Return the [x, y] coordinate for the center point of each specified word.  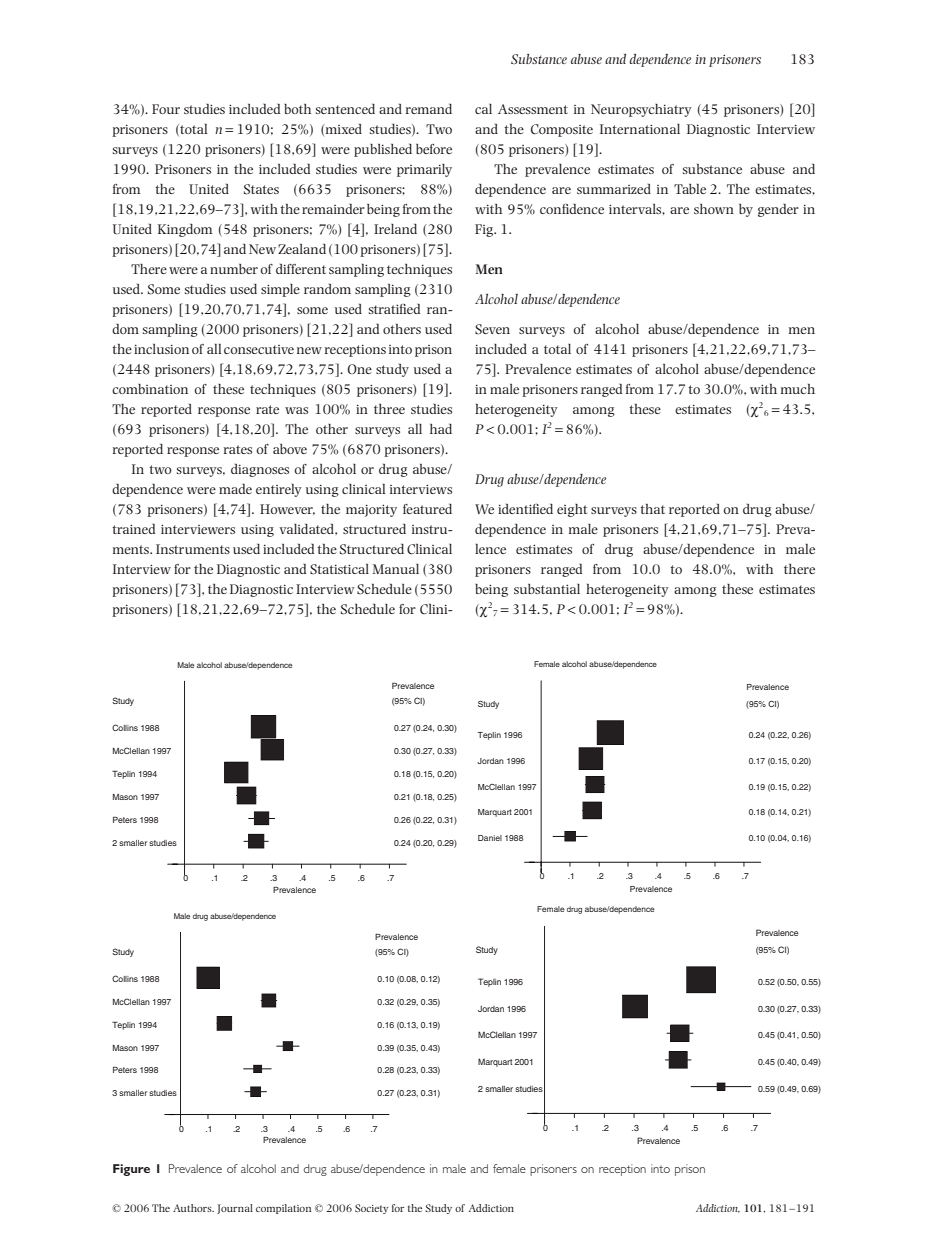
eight [572, 510]
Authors [193, 1208]
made [235, 489]
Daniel [490, 838]
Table [690, 189]
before [434, 149]
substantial [547, 589]
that [653, 509]
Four [166, 109]
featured [427, 509]
